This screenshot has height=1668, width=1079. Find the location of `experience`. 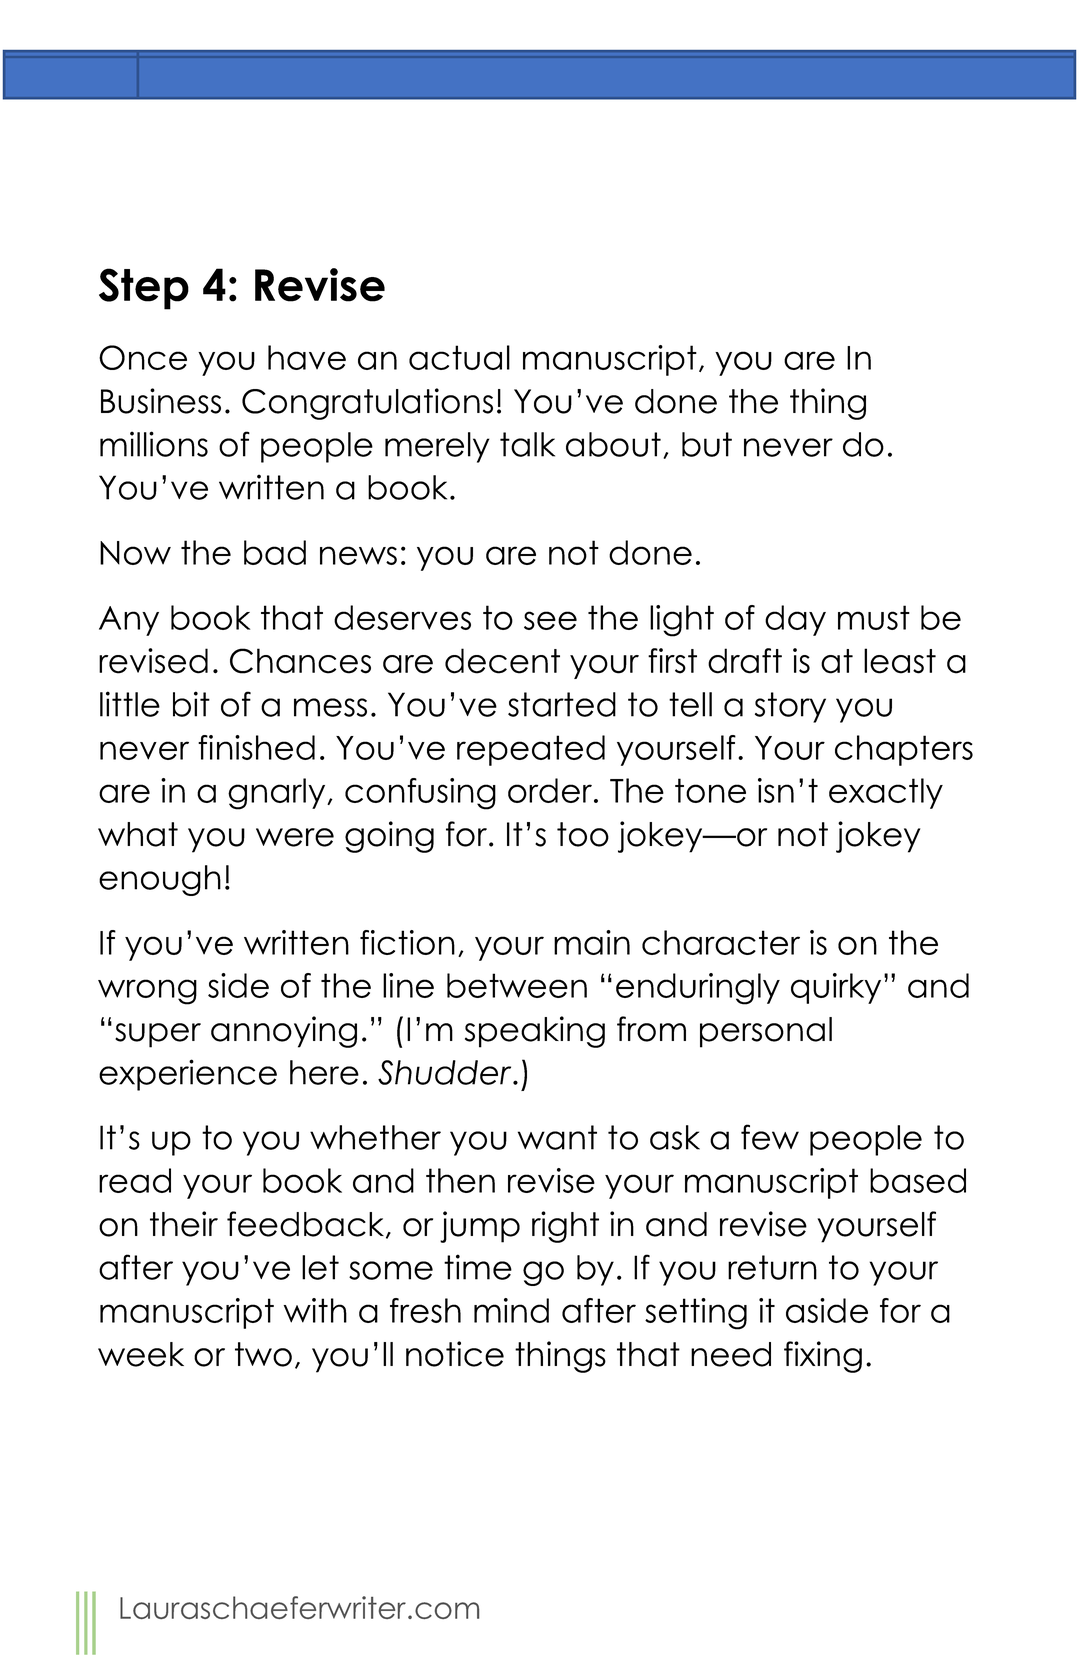

experience is located at coordinates (188, 1075).
